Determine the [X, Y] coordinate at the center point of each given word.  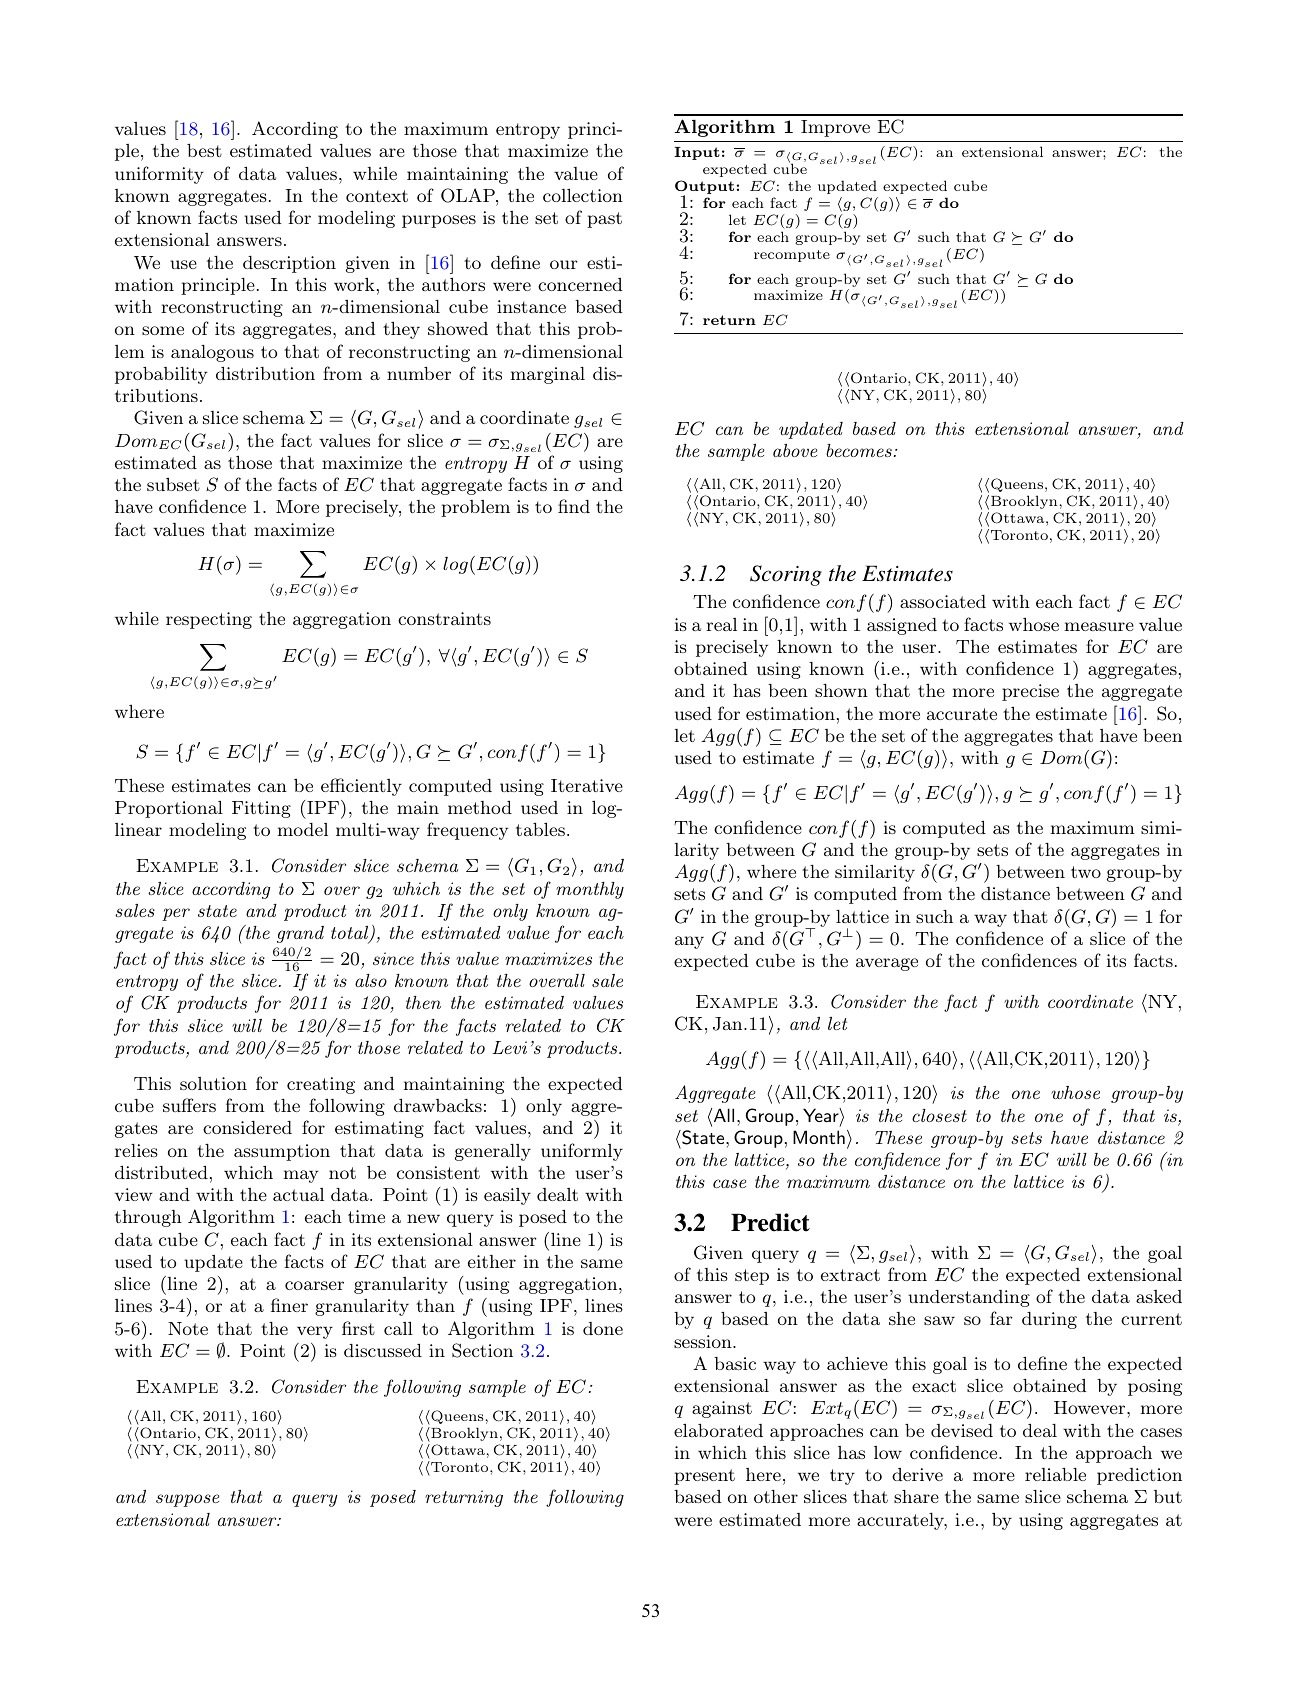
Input [697, 153]
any [689, 942]
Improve [835, 128]
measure [1099, 626]
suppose [188, 1500]
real [721, 624]
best [204, 150]
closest [939, 1115]
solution [213, 1083]
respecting [209, 620]
